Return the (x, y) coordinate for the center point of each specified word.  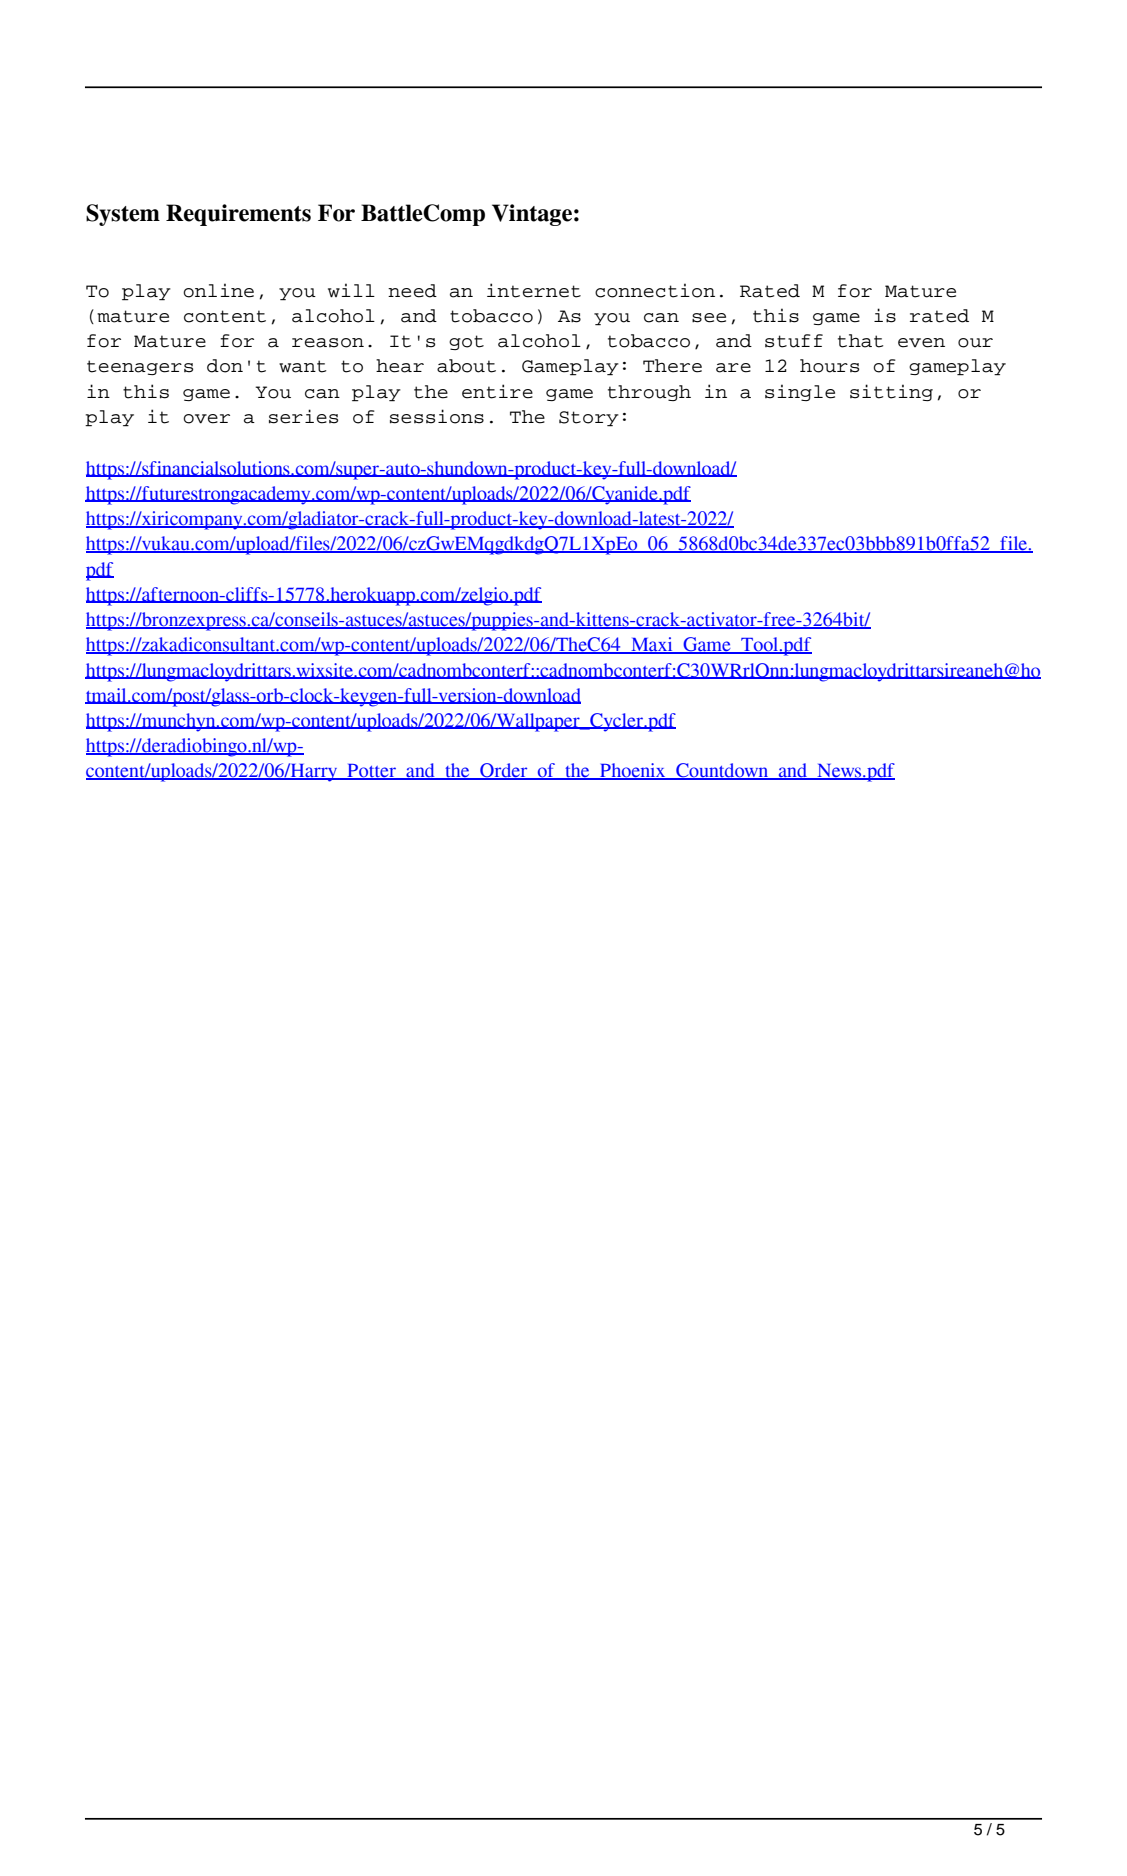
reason (328, 343)
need (412, 291)
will (351, 290)
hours (829, 366)
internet (534, 290)
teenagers (140, 367)
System (123, 215)
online (218, 290)
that (860, 341)
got (466, 342)
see (709, 318)
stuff (794, 341)
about (466, 366)
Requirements (238, 215)
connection (655, 290)
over (206, 419)
